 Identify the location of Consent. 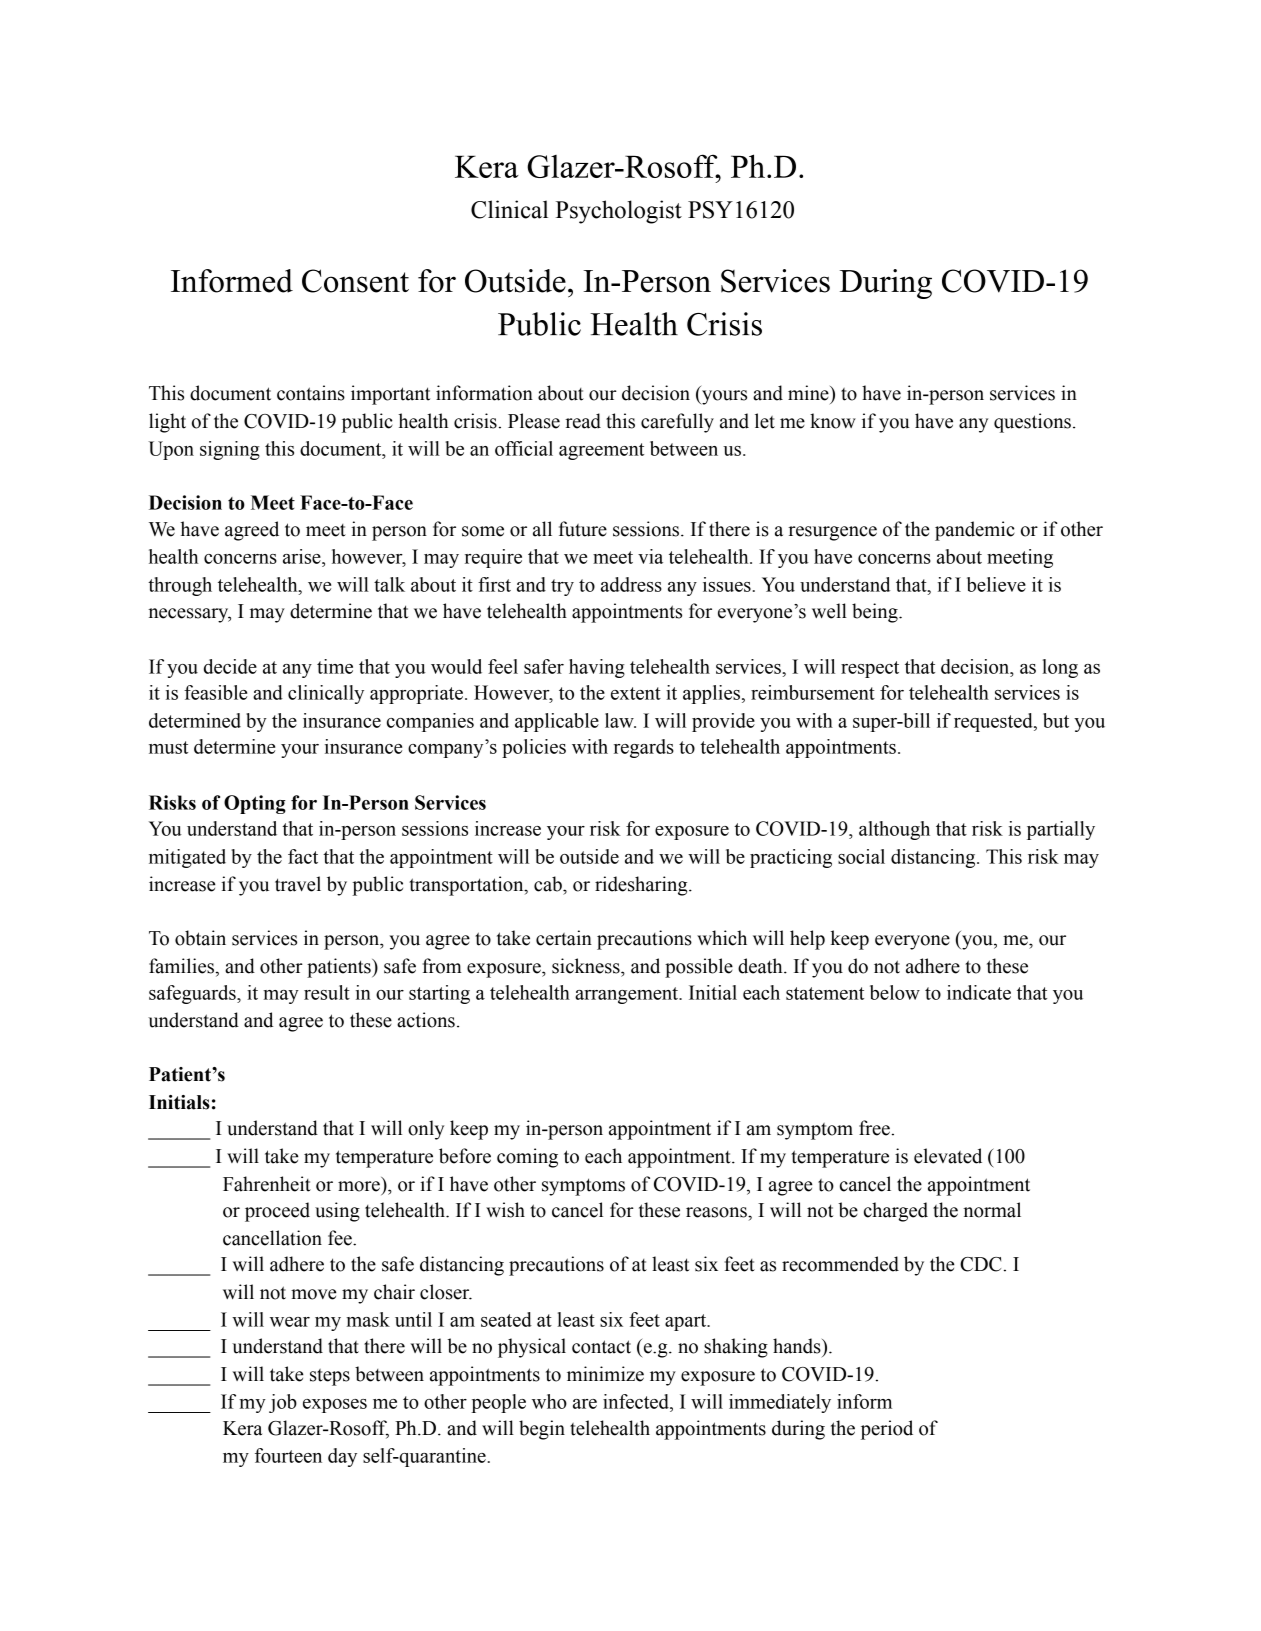
(355, 281).
